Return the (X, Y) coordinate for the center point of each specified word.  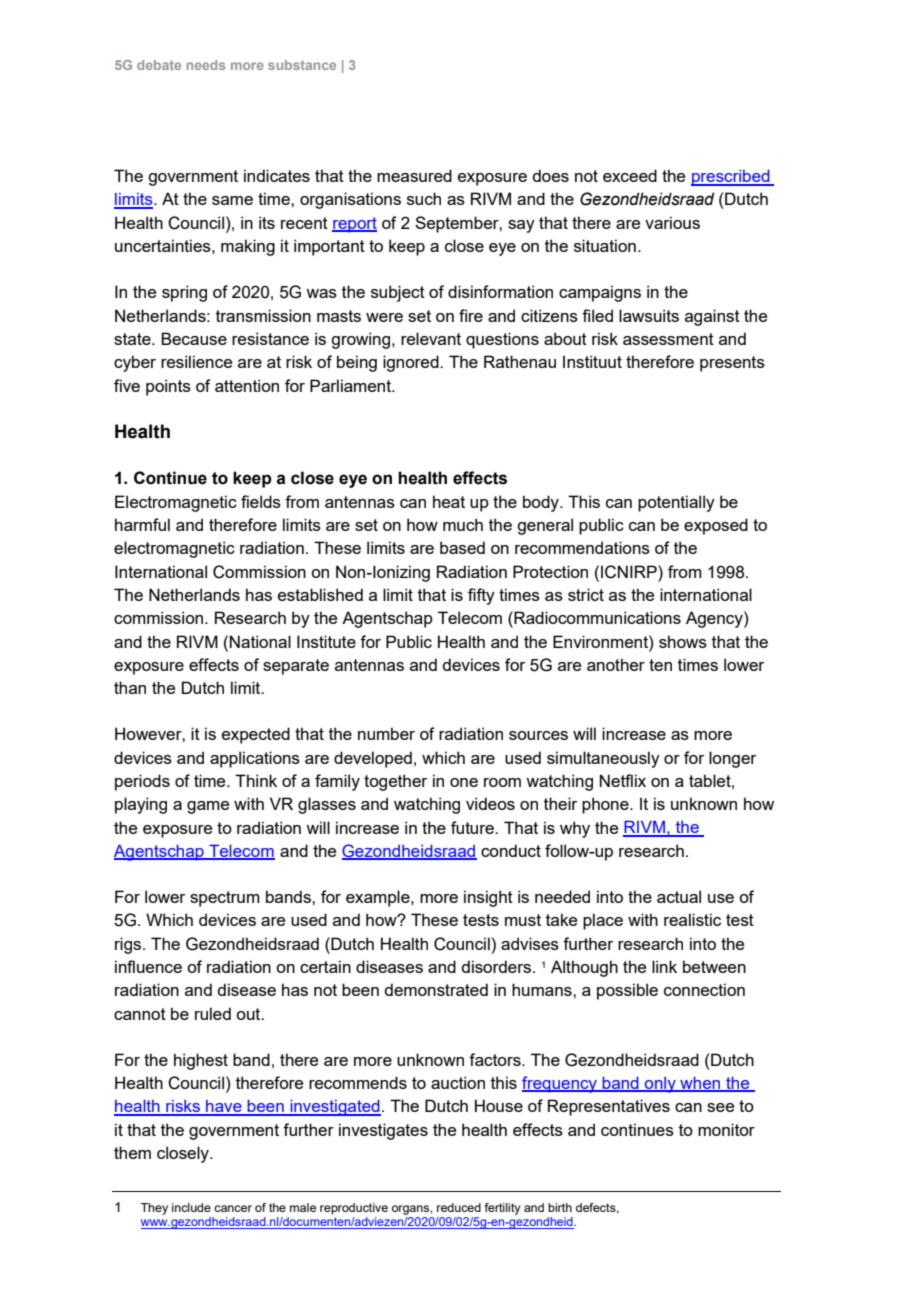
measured (414, 175)
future (473, 827)
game (208, 807)
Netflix (623, 780)
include (191, 1207)
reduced (459, 1207)
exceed (630, 175)
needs (206, 65)
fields (261, 501)
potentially (676, 503)
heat (449, 501)
